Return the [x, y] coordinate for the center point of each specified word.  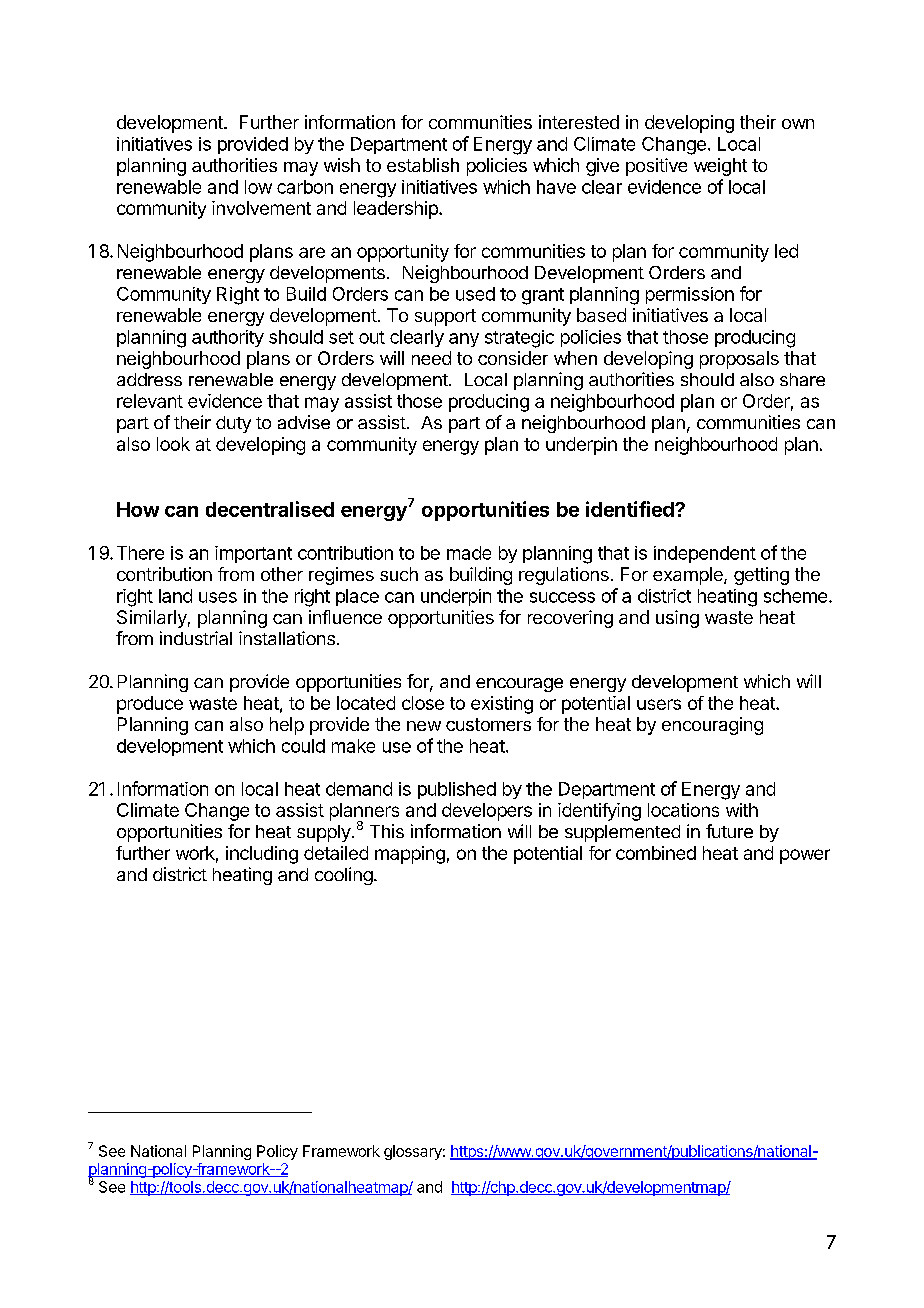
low [258, 187]
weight [720, 167]
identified [631, 509]
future [729, 831]
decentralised [270, 509]
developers [487, 812]
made [469, 553]
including [262, 855]
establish [423, 165]
